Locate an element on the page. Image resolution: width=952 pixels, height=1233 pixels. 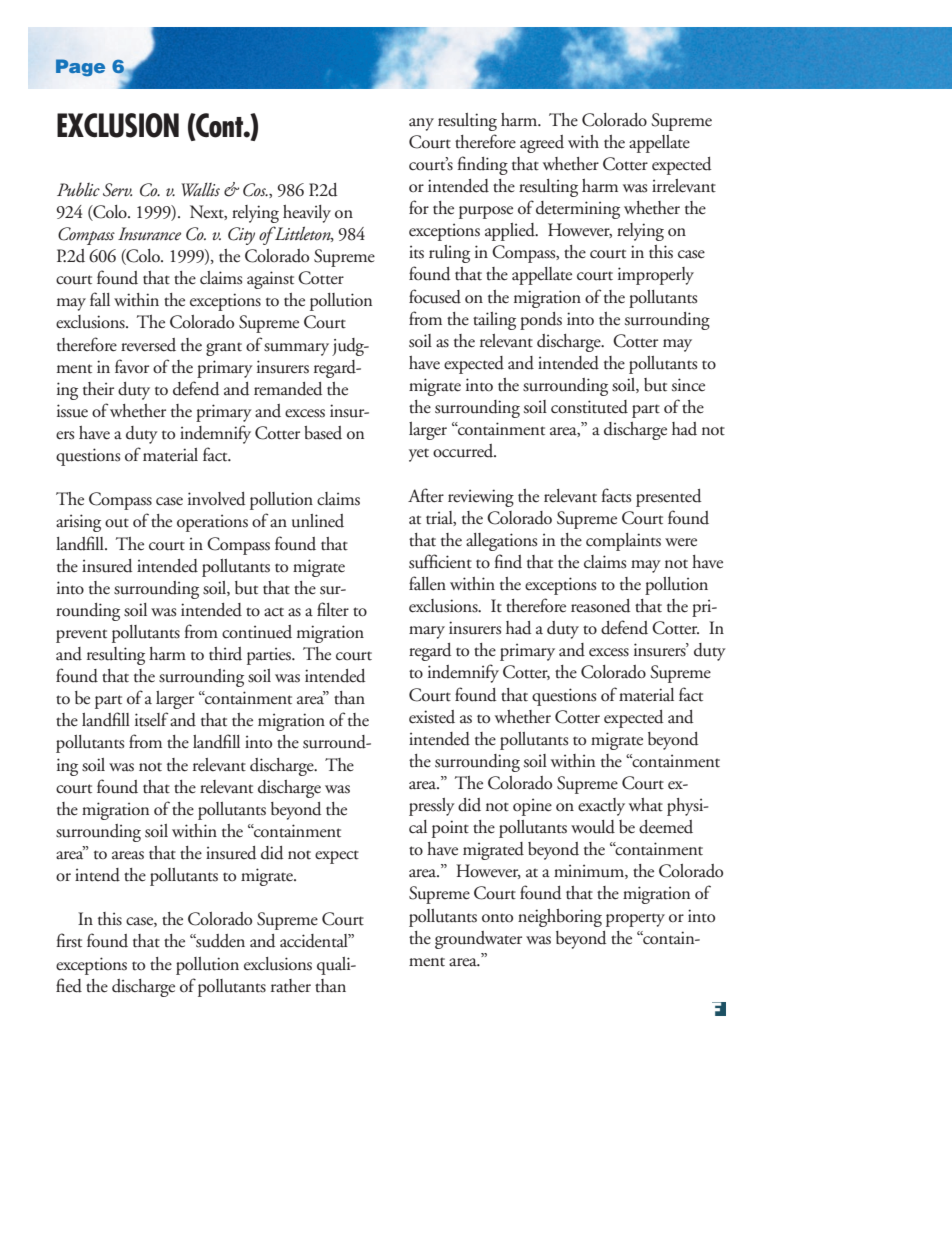
groundwater is located at coordinates (478, 940).
